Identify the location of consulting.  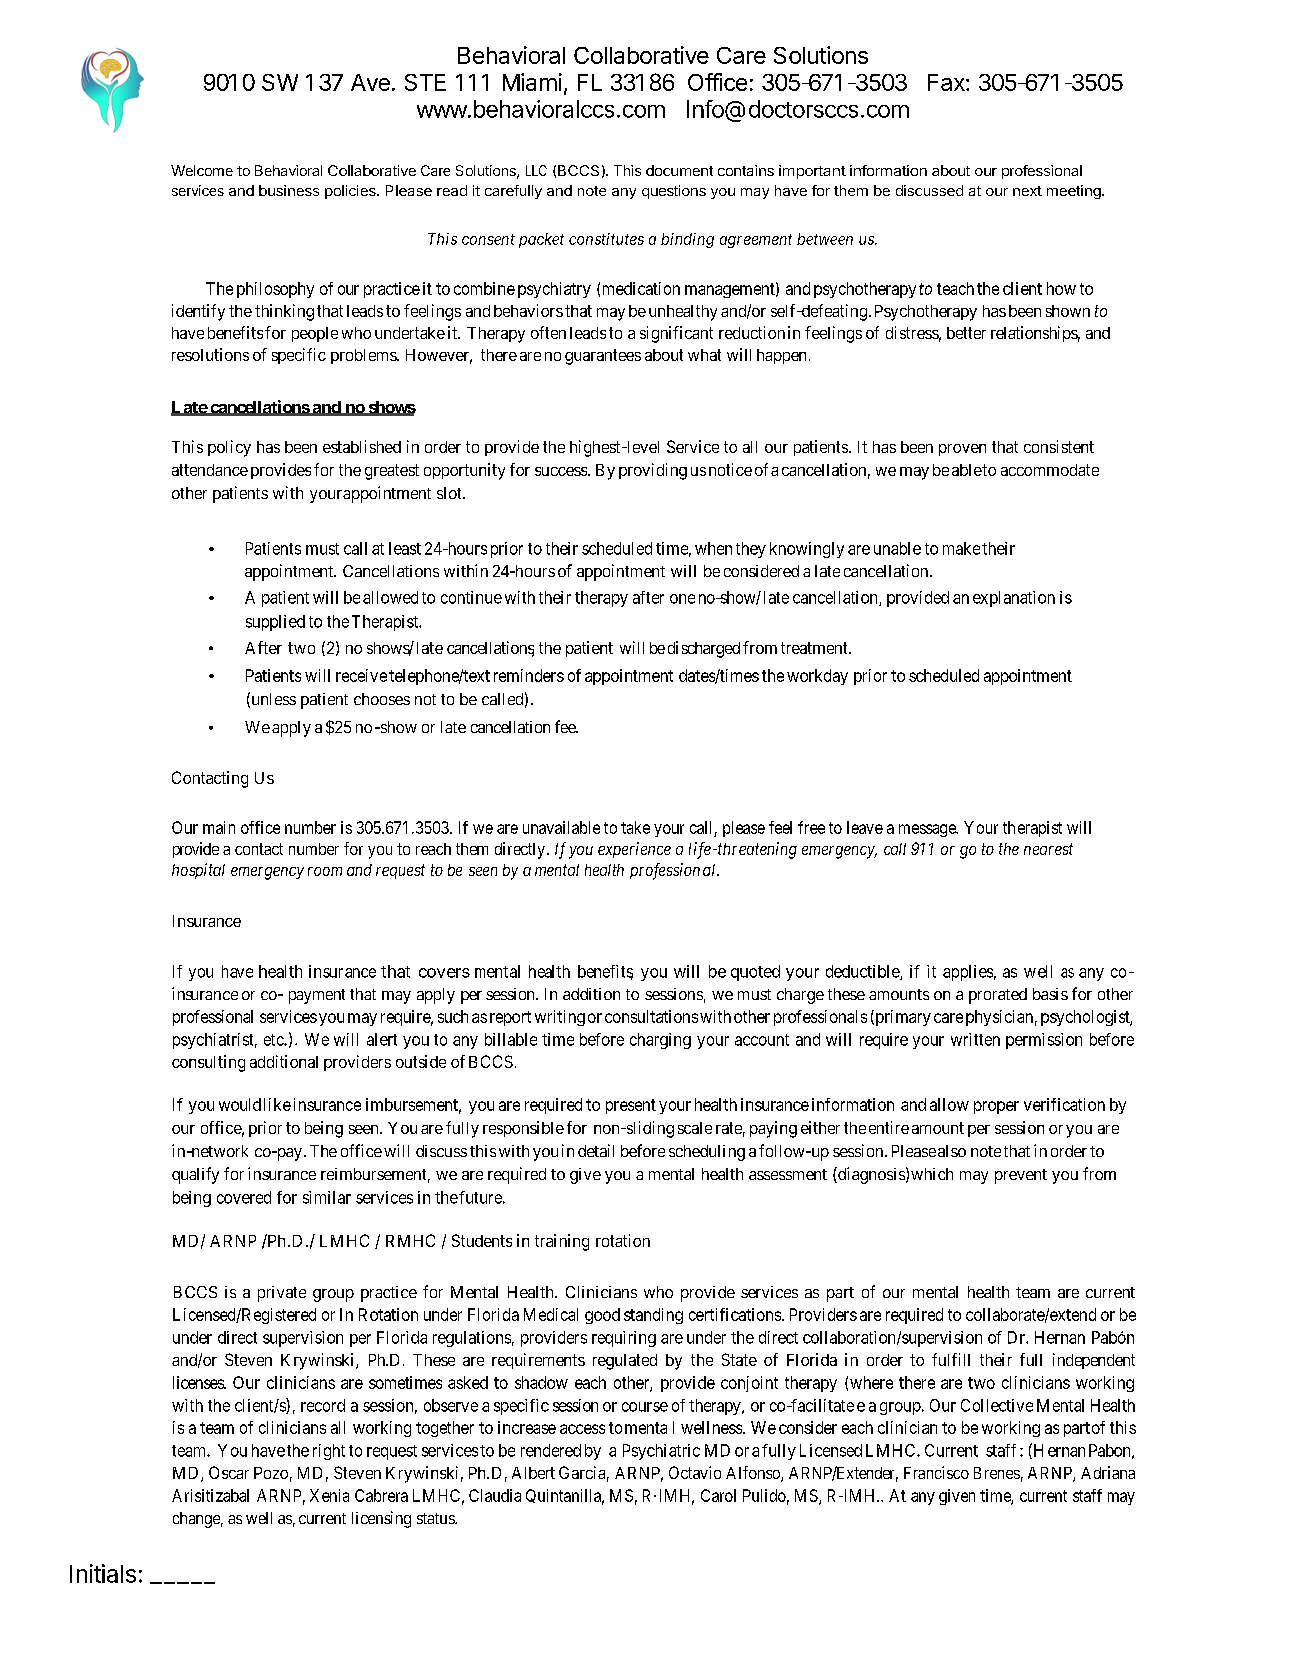
(208, 1063).
